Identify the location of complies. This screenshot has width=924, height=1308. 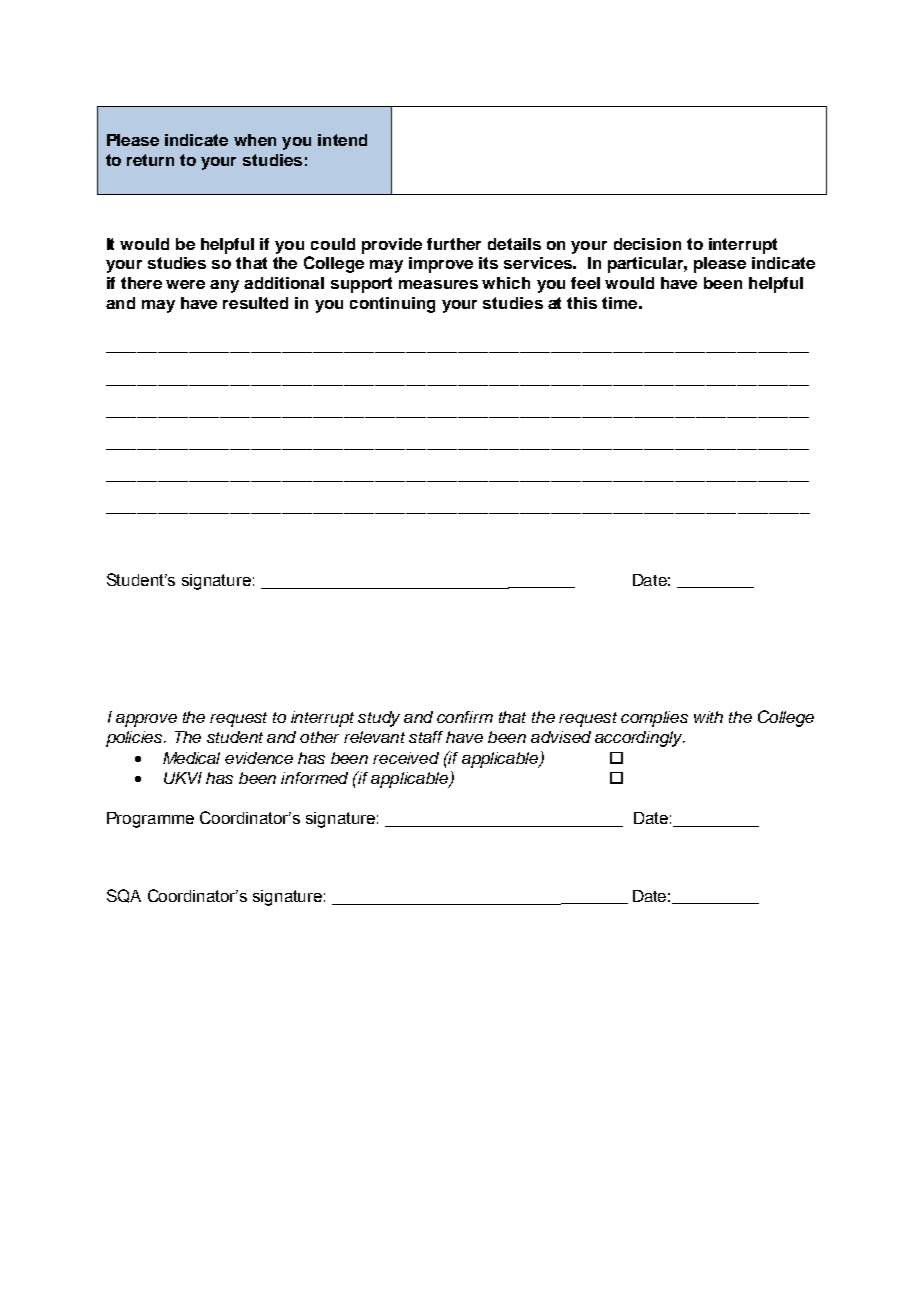
(654, 719).
